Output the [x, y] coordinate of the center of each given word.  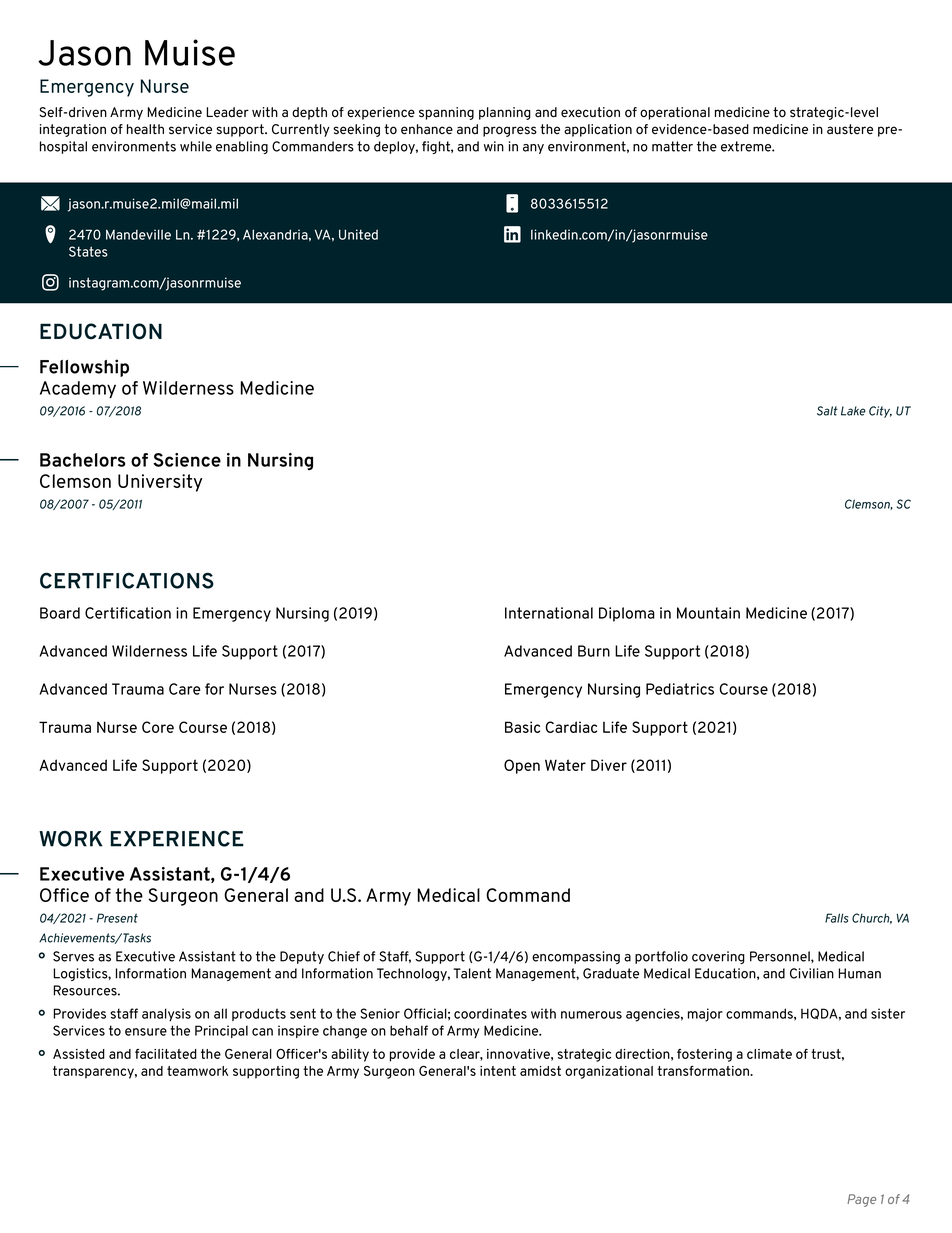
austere [850, 129]
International [549, 613]
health [145, 129]
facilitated [166, 1054]
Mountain [708, 613]
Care [184, 689]
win [494, 146]
